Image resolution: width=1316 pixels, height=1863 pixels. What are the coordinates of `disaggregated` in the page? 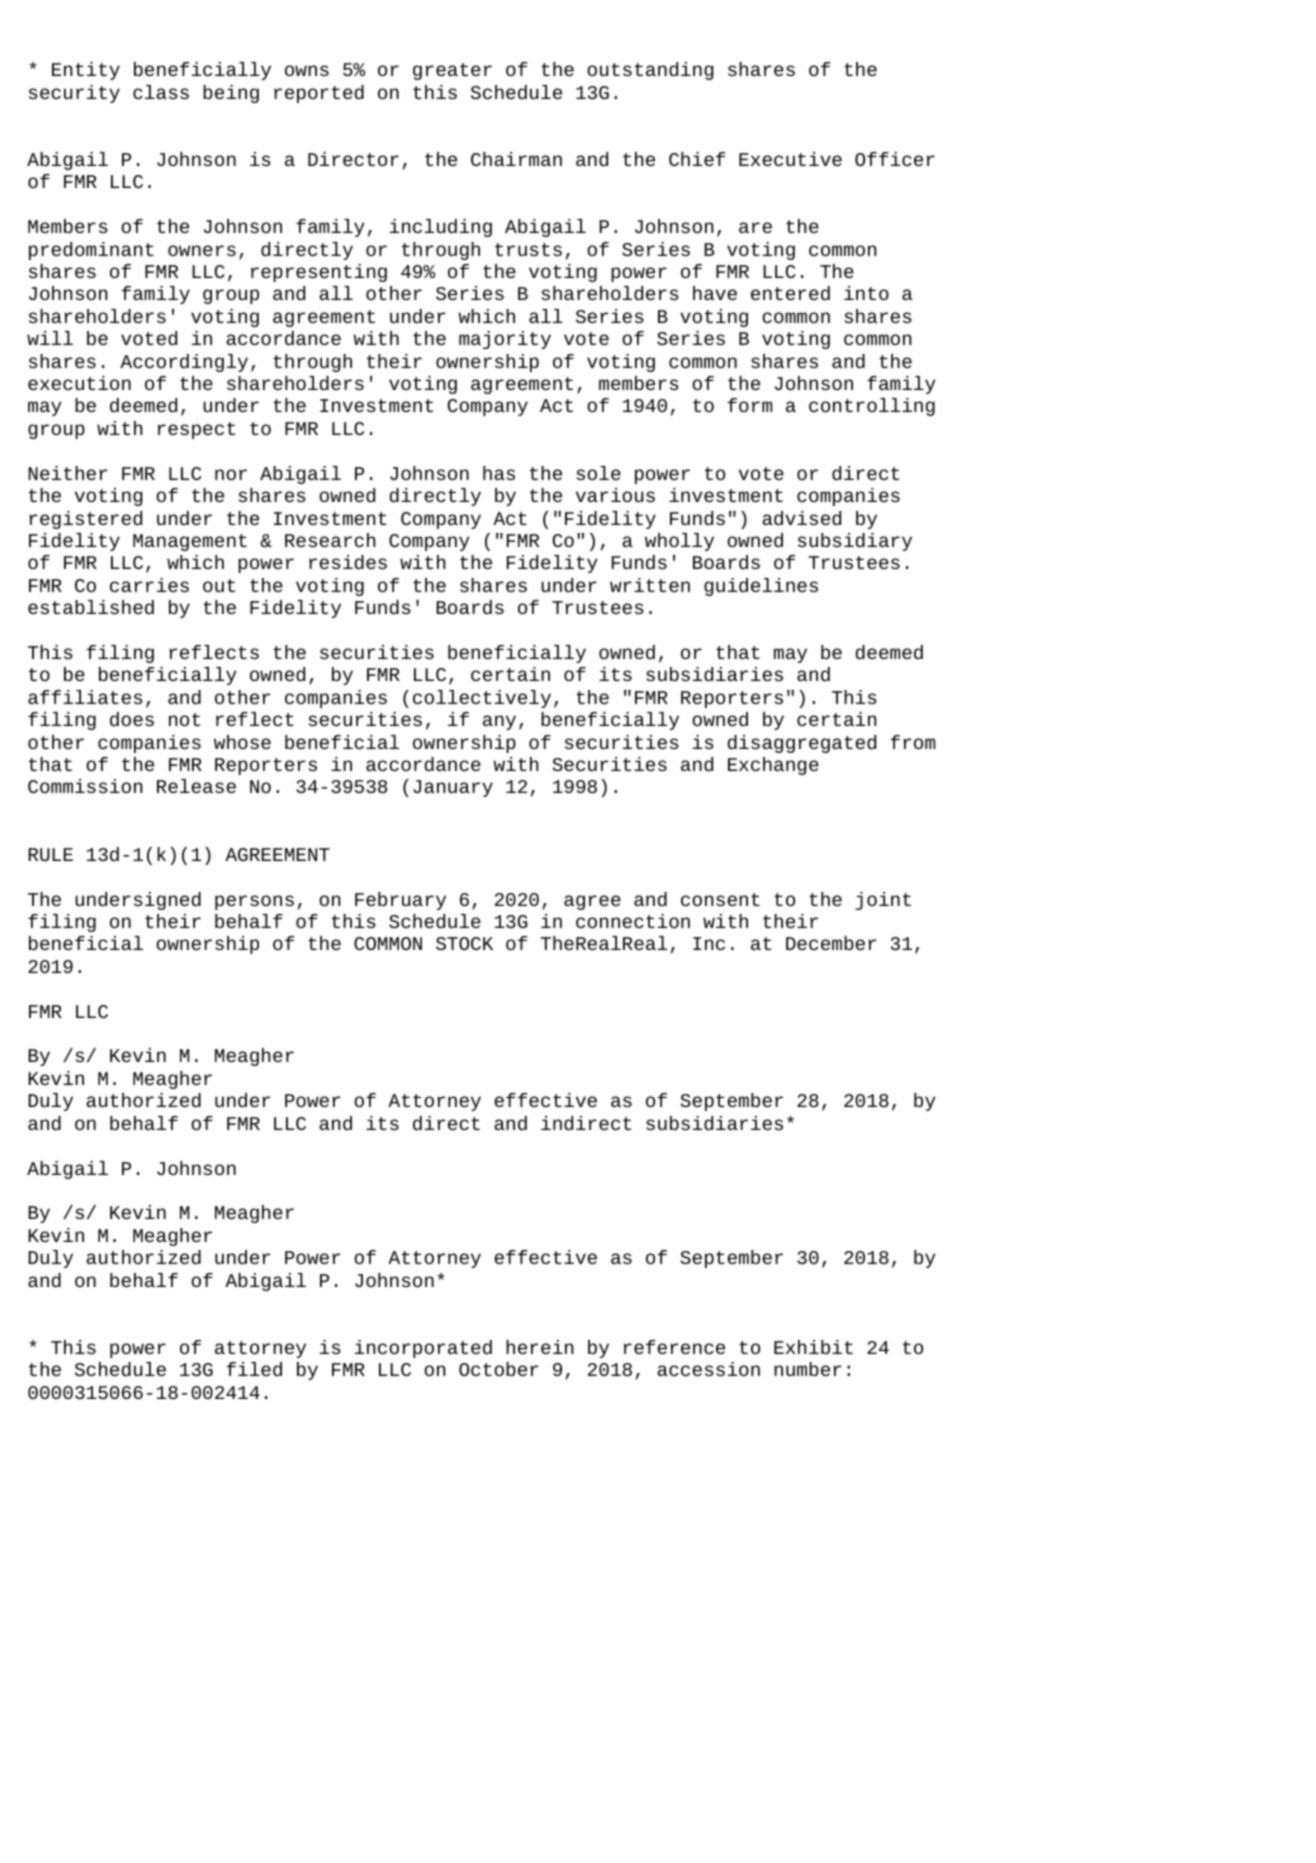 It's located at (802, 744).
